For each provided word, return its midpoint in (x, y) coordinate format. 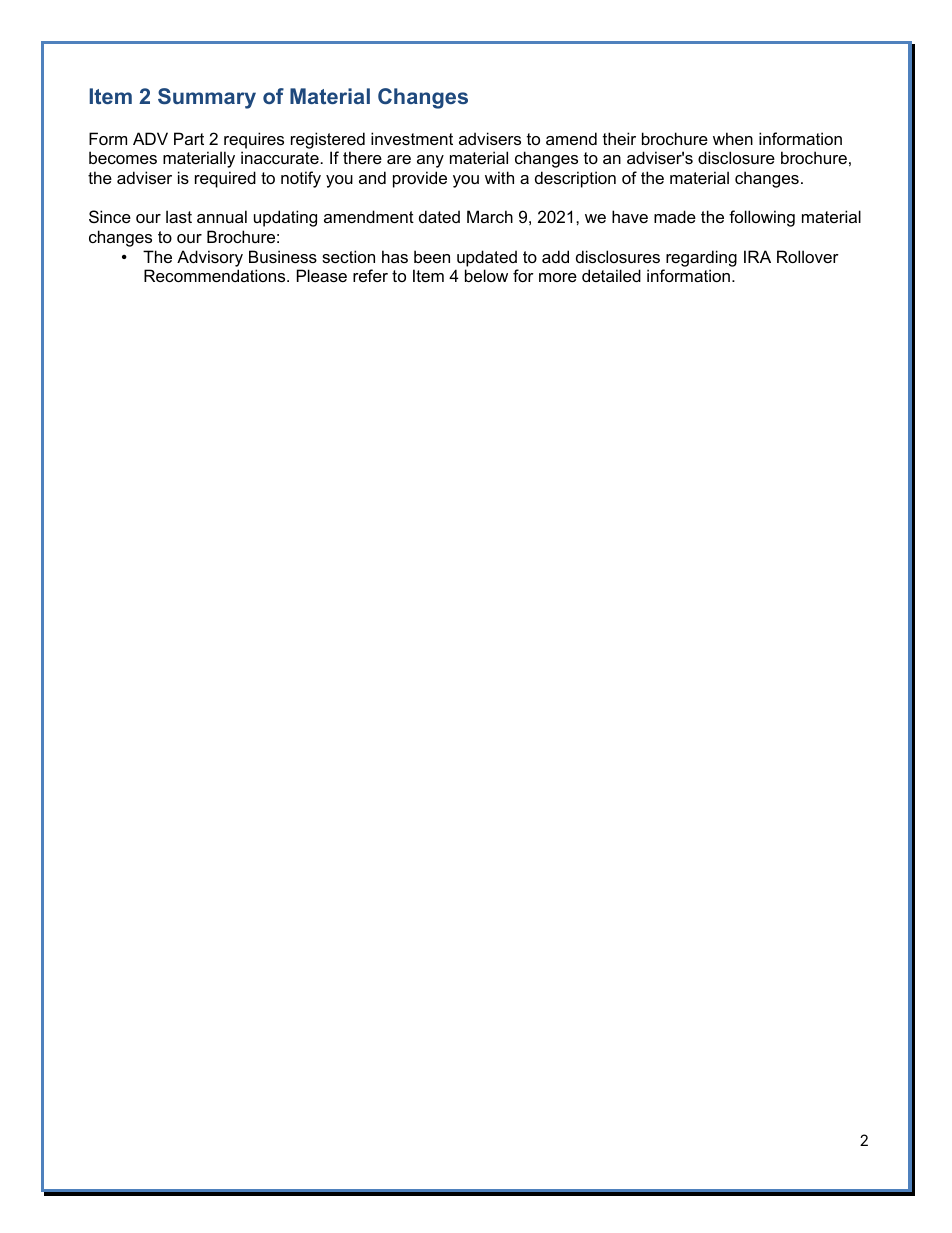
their (619, 138)
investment (412, 138)
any (430, 161)
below (486, 275)
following (762, 218)
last (179, 216)
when (733, 138)
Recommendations (216, 275)
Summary (207, 98)
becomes (123, 157)
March (490, 216)
